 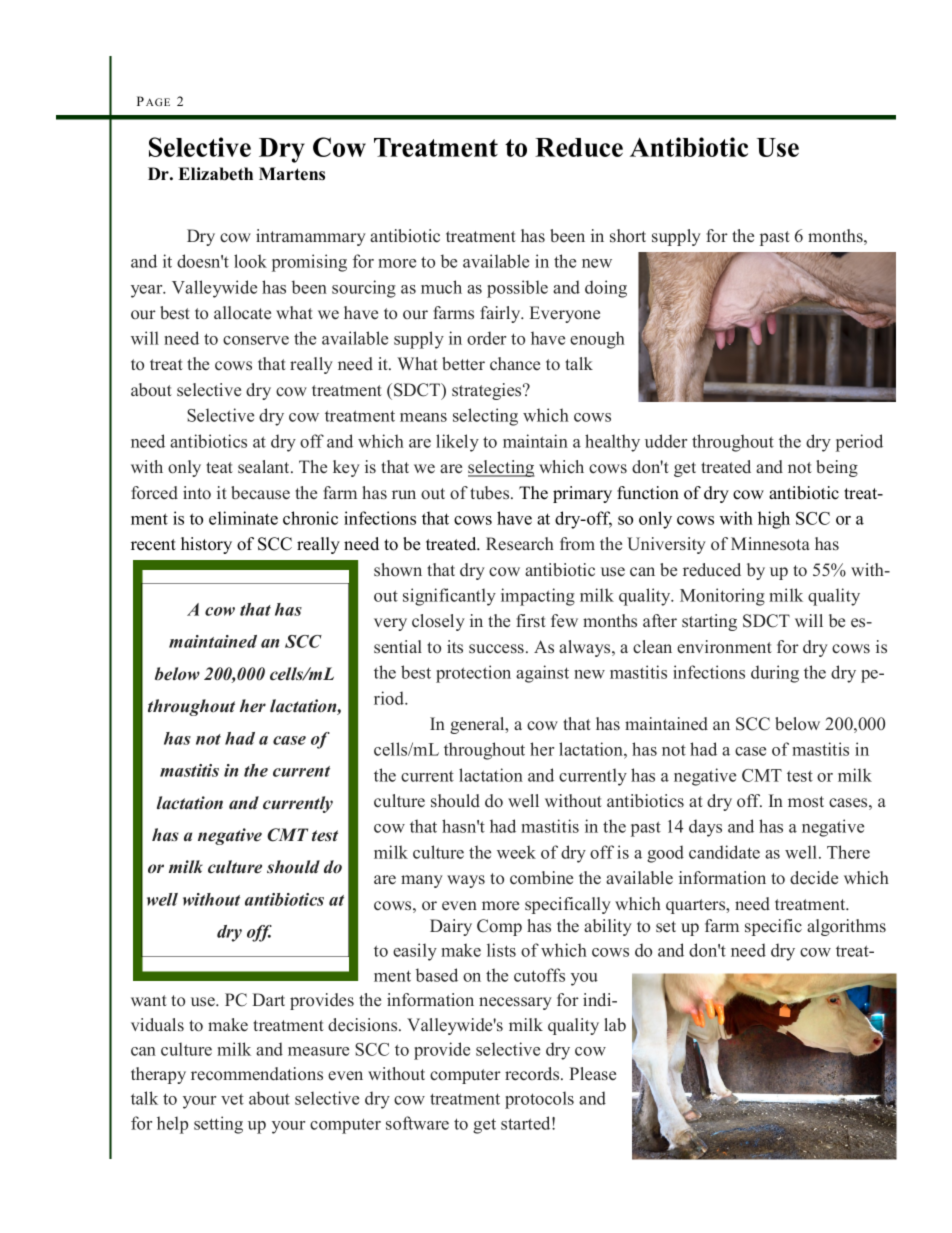 What do you see at coordinates (722, 597) in the screenshot?
I see `Monitoring` at bounding box center [722, 597].
